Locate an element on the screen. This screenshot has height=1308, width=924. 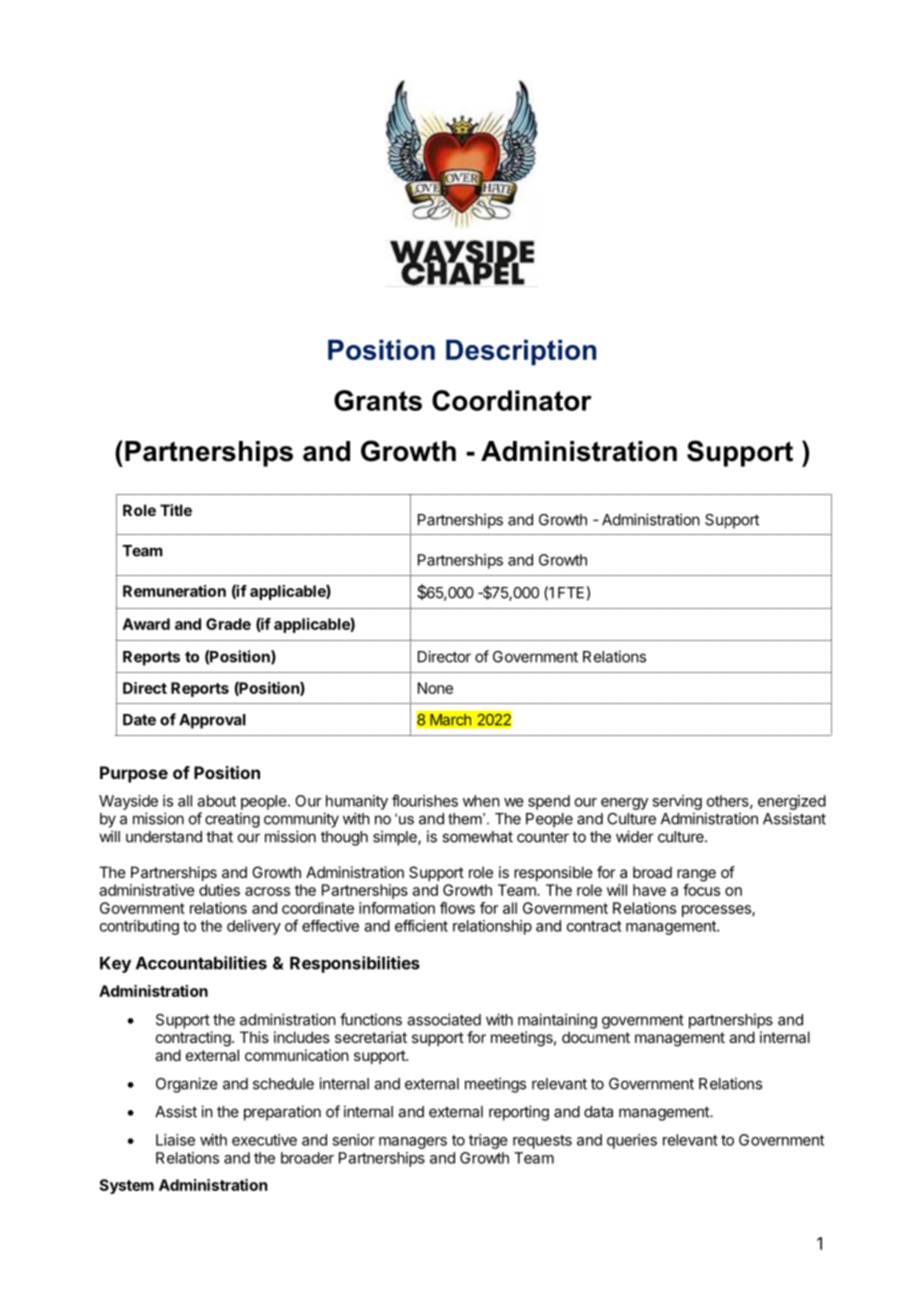
Remuneration is located at coordinates (174, 591).
